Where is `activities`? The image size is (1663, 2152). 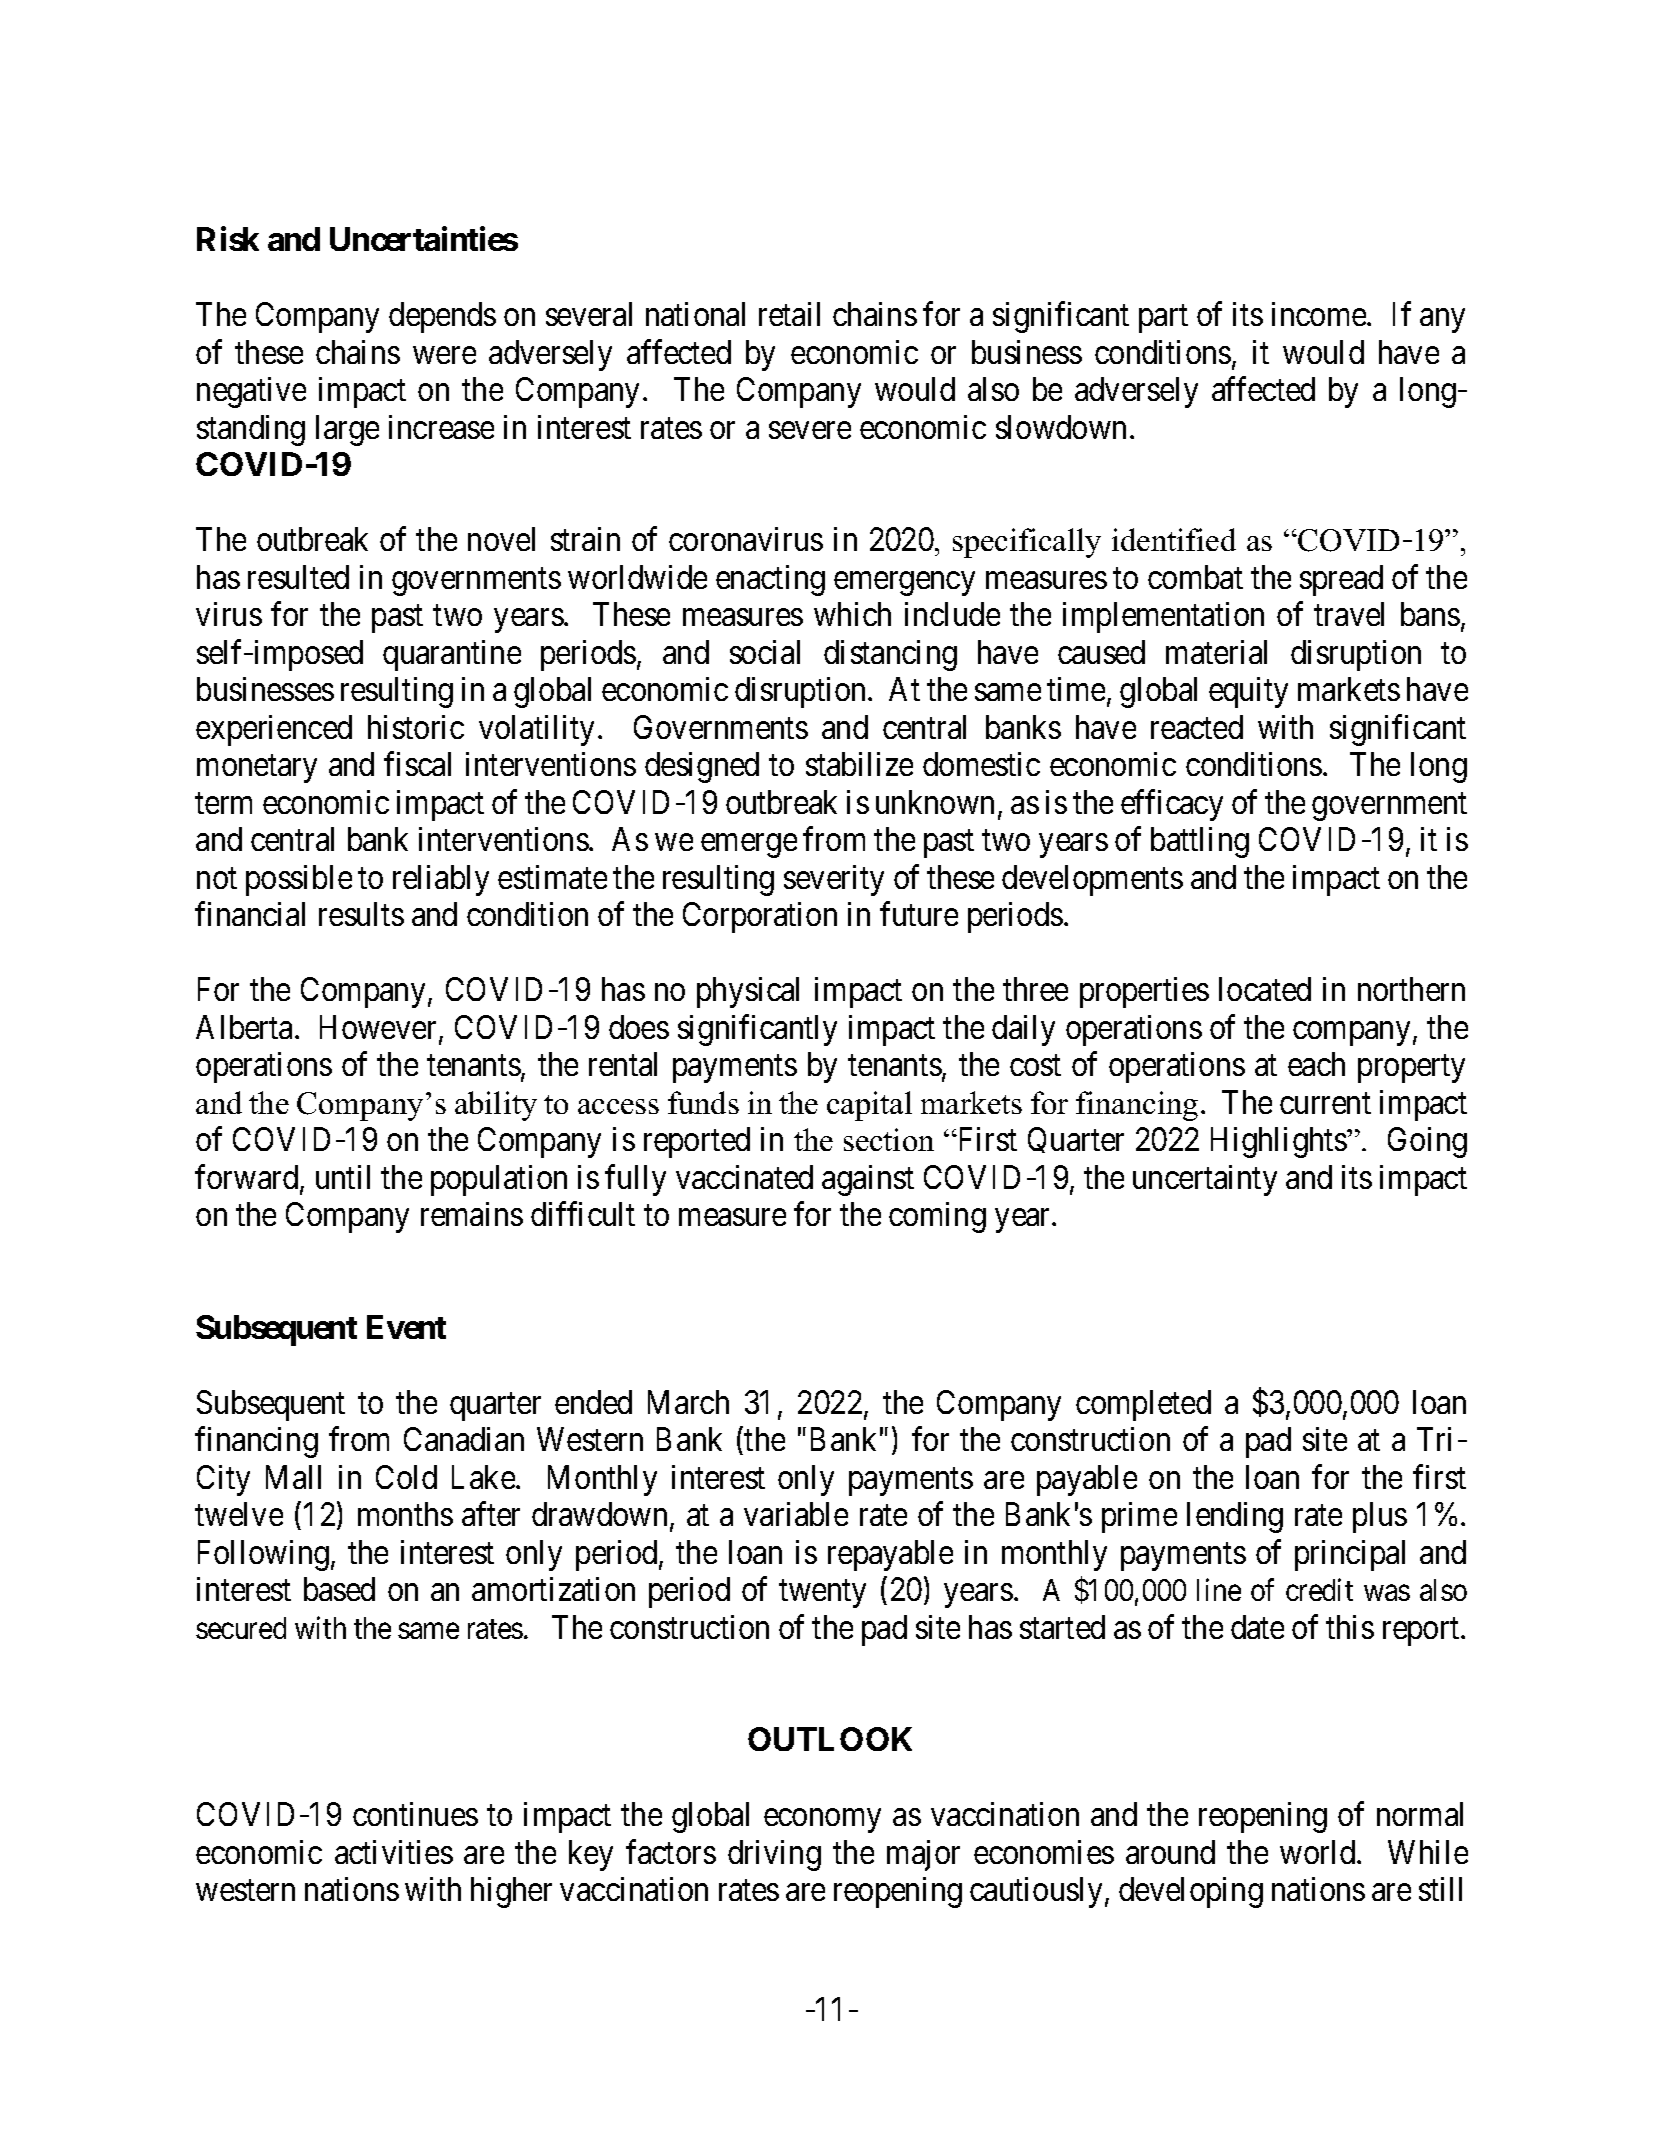 activities is located at coordinates (394, 1852).
